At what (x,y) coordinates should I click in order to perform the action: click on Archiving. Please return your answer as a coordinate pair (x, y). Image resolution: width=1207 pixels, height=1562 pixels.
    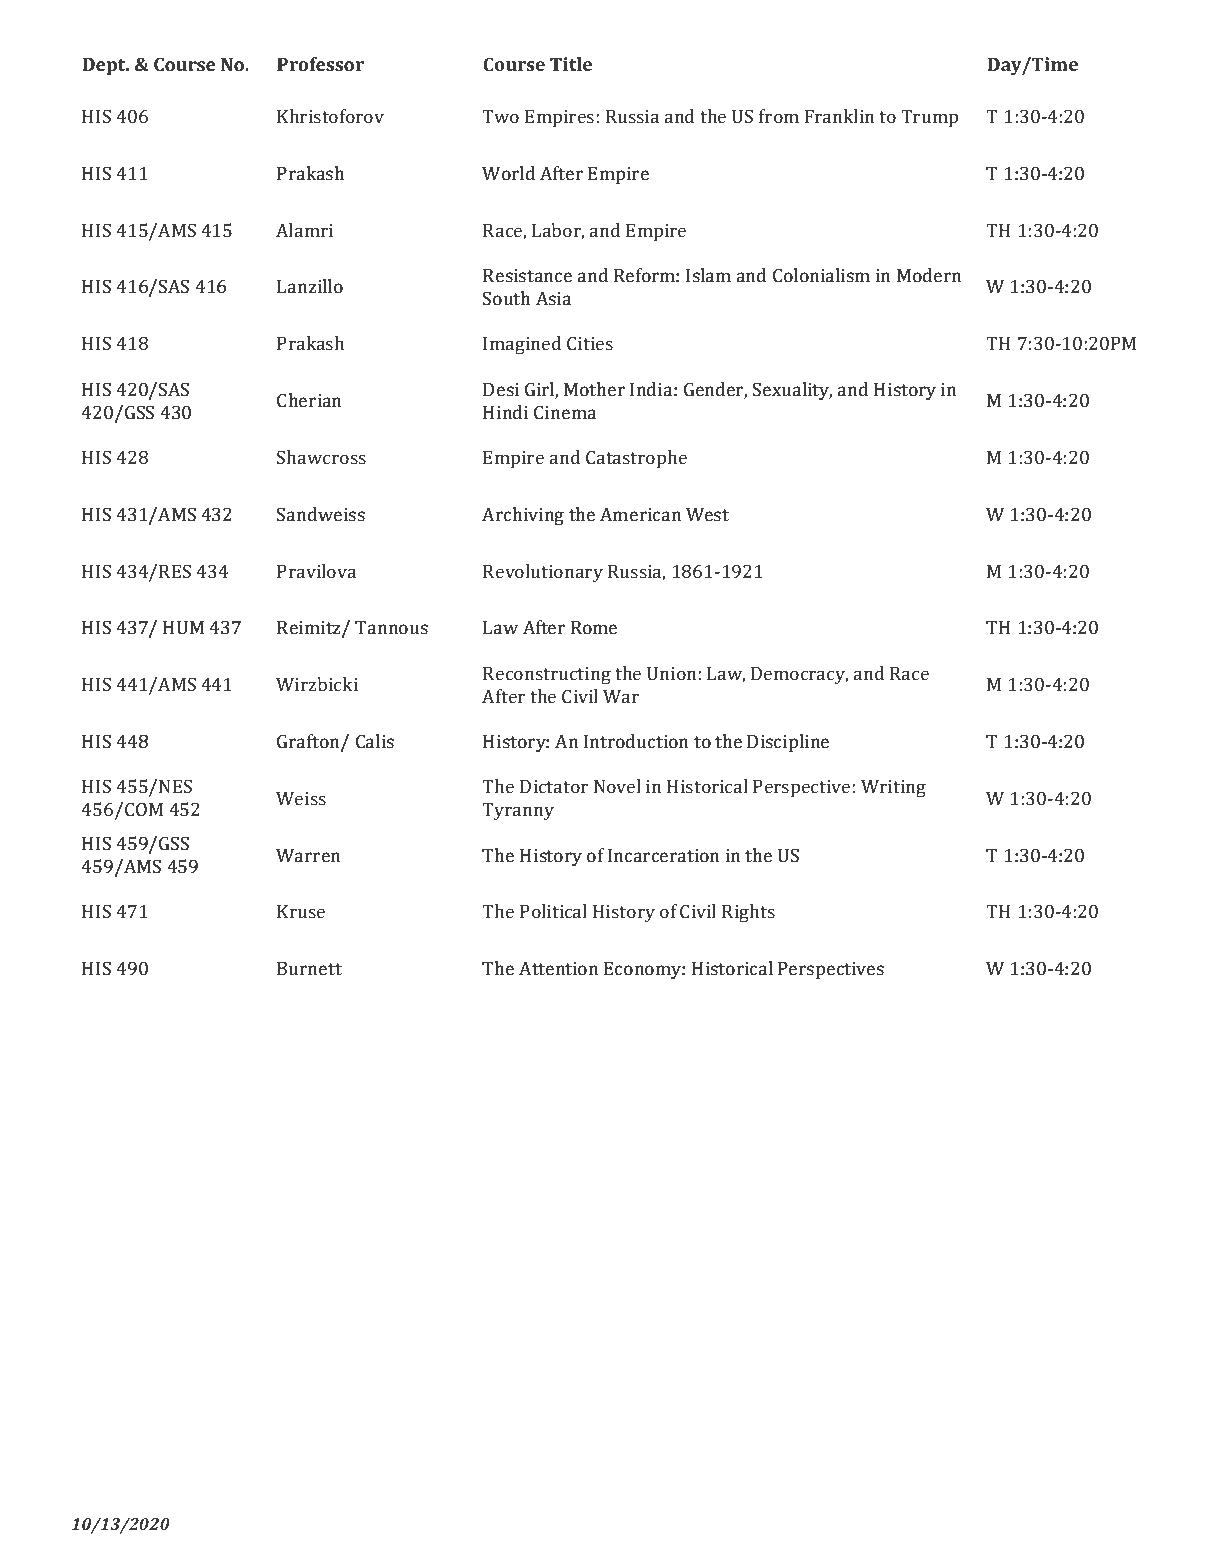
    Looking at the image, I should click on (523, 516).
